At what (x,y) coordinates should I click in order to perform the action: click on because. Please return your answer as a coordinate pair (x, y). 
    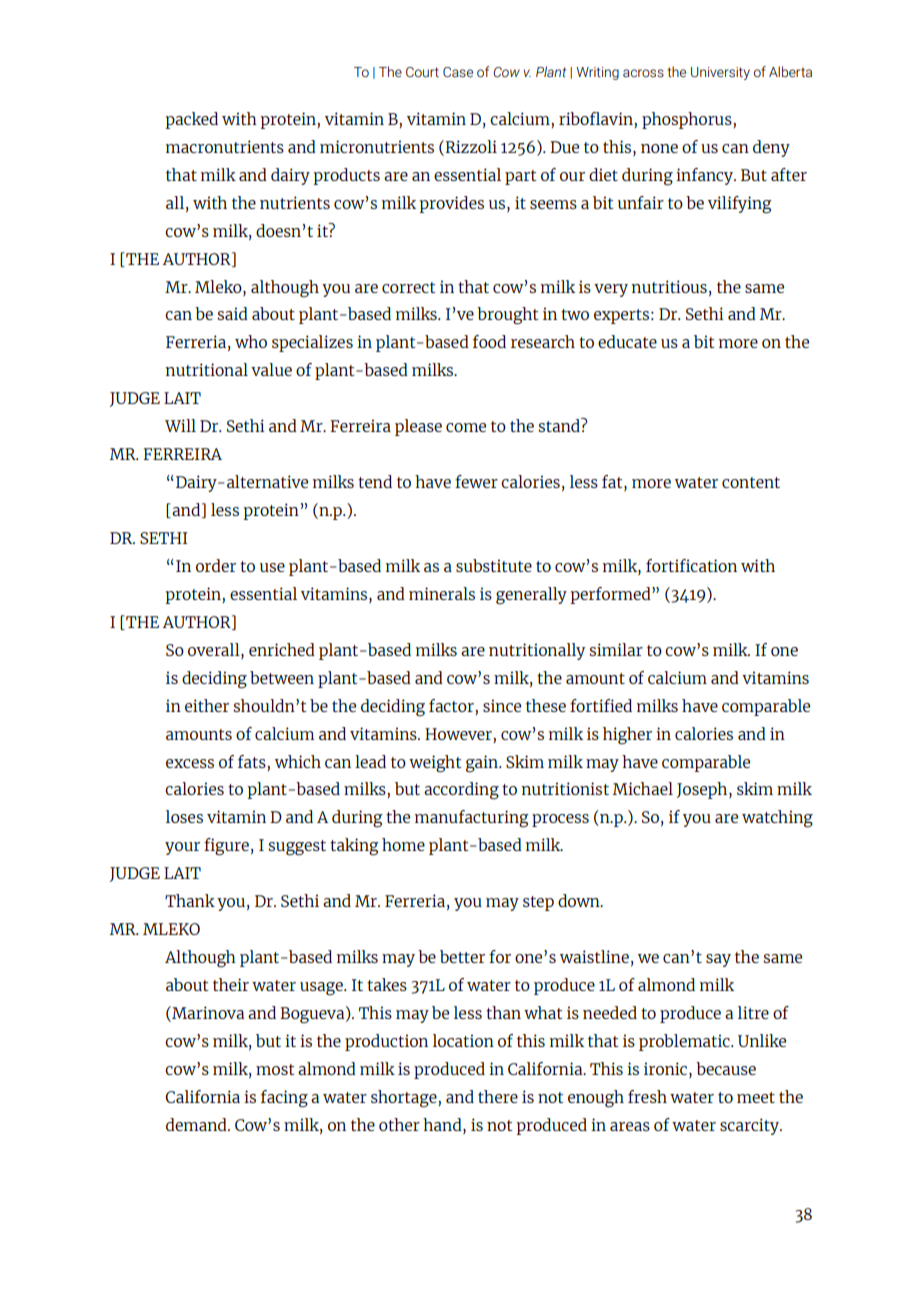
    Looking at the image, I should click on (726, 1068).
